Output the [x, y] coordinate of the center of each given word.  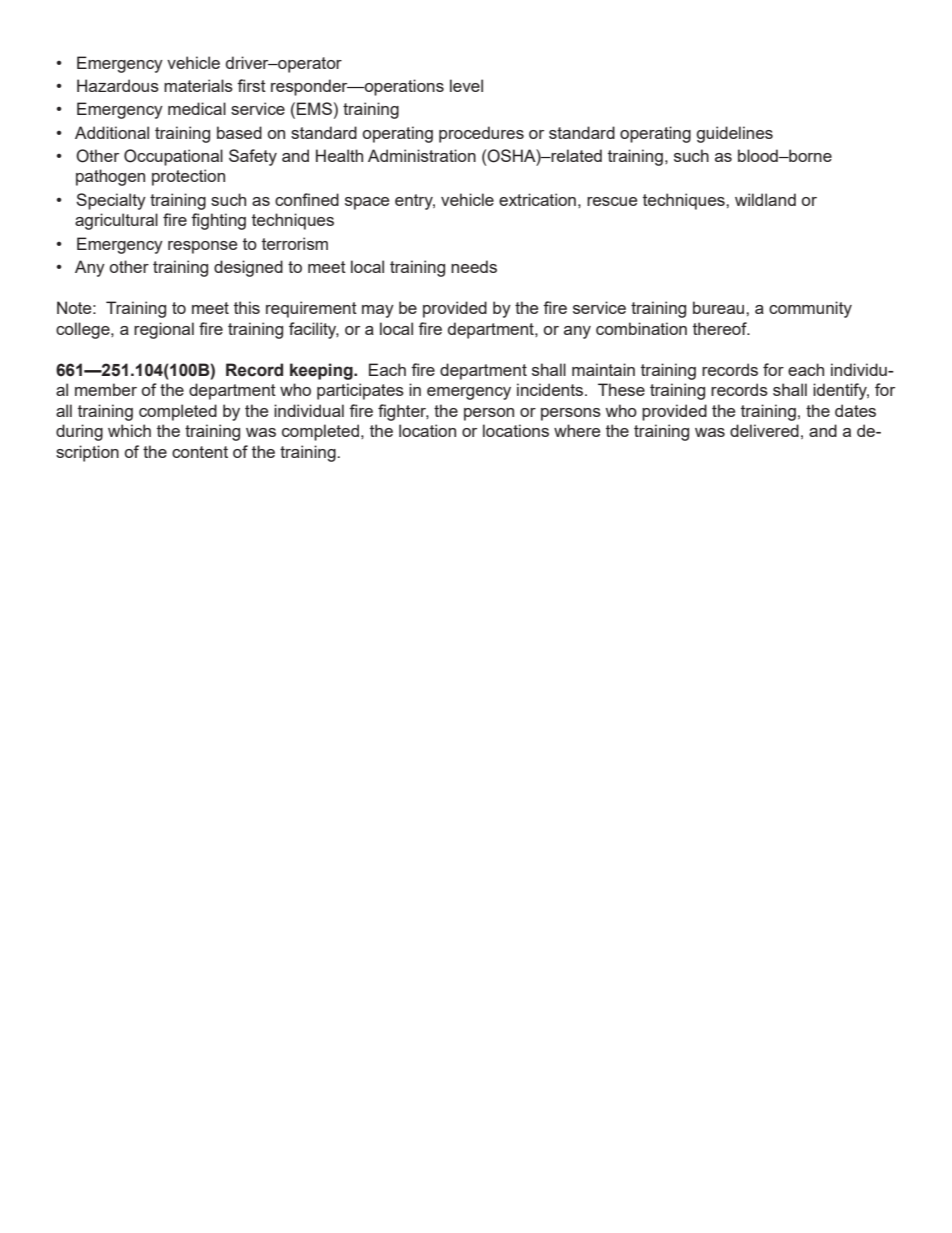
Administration [422, 155]
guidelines [734, 134]
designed [248, 268]
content [200, 452]
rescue [612, 201]
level [466, 85]
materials [198, 85]
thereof [721, 328]
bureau [720, 307]
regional [164, 330]
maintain [603, 369]
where [577, 430]
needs [474, 266]
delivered [764, 430]
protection [188, 177]
